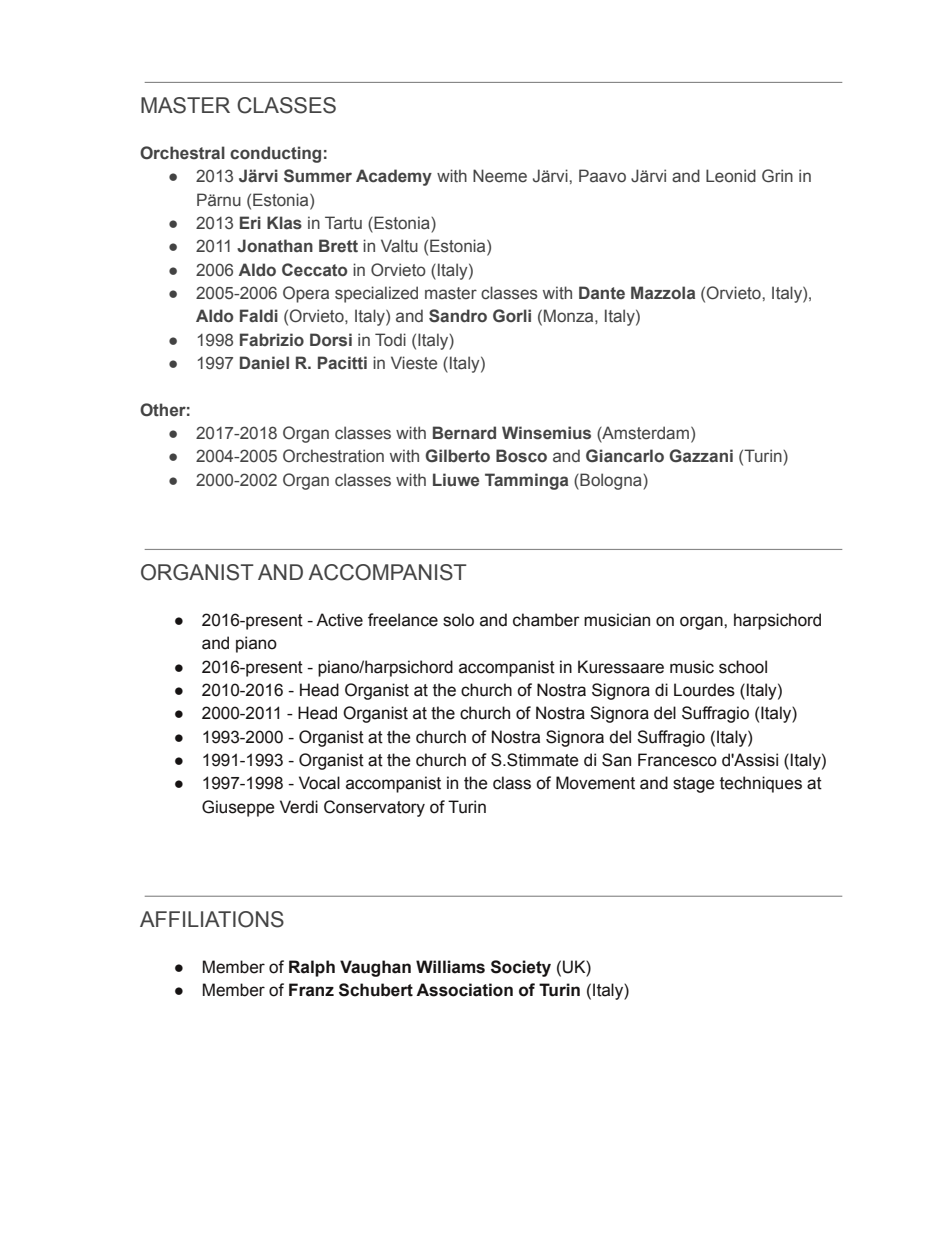  I want to click on Lourdes, so click(704, 690).
